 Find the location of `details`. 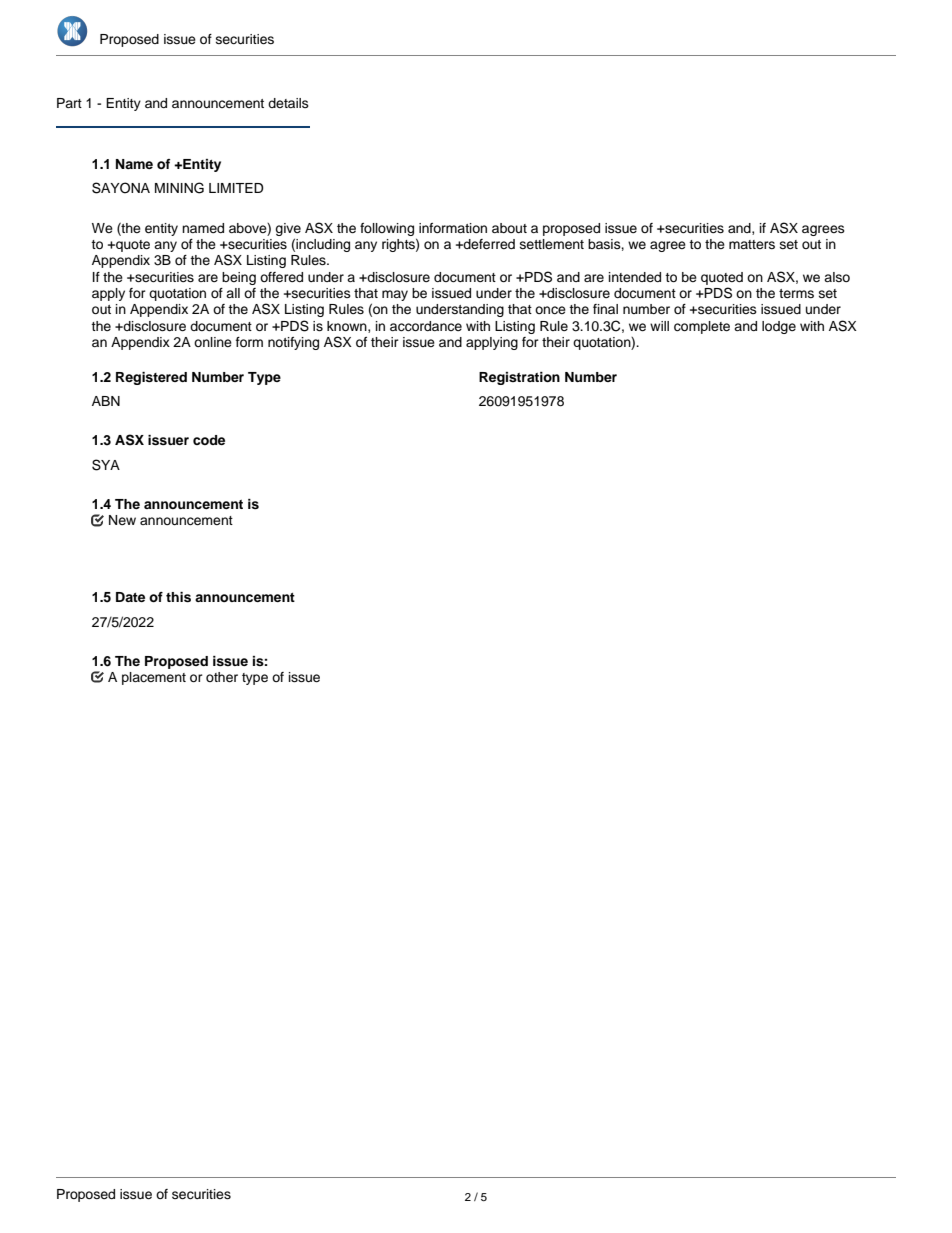

details is located at coordinates (288, 103).
